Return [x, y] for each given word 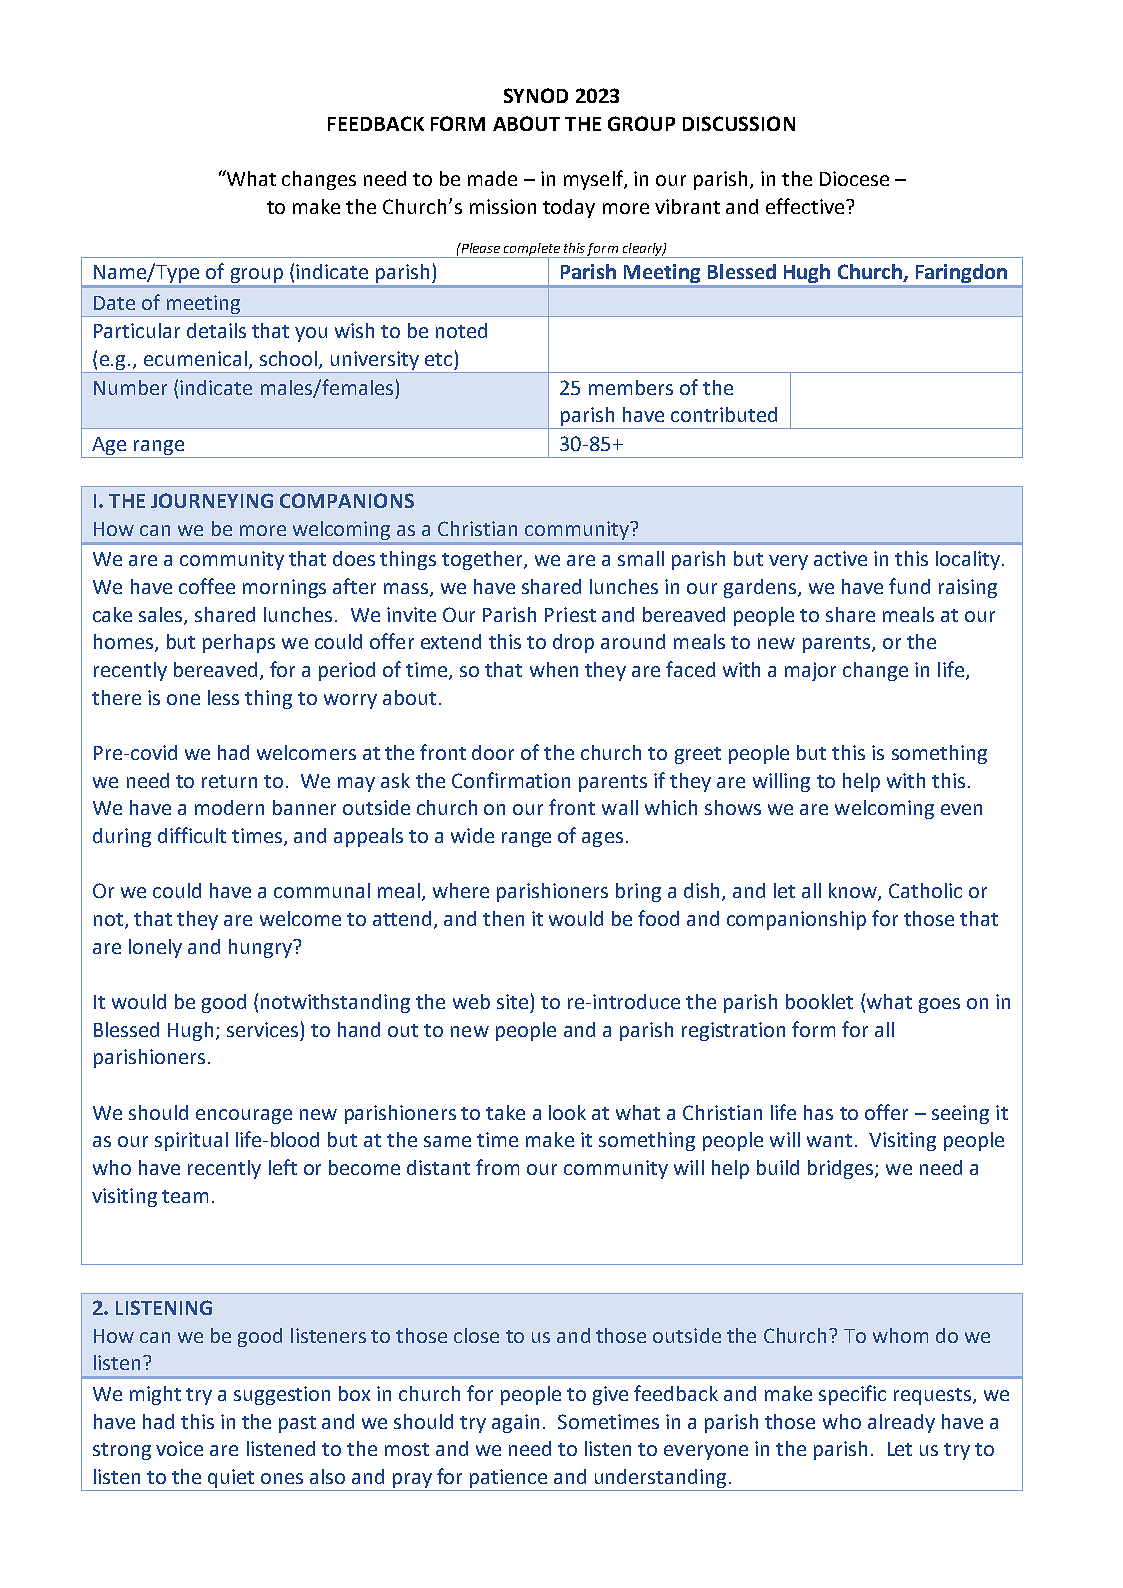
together [483, 560]
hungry [262, 948]
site [512, 1001]
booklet [819, 1001]
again [515, 1423]
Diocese [854, 178]
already [901, 1423]
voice [179, 1448]
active [840, 558]
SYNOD [536, 95]
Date [114, 303]
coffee [207, 586]
